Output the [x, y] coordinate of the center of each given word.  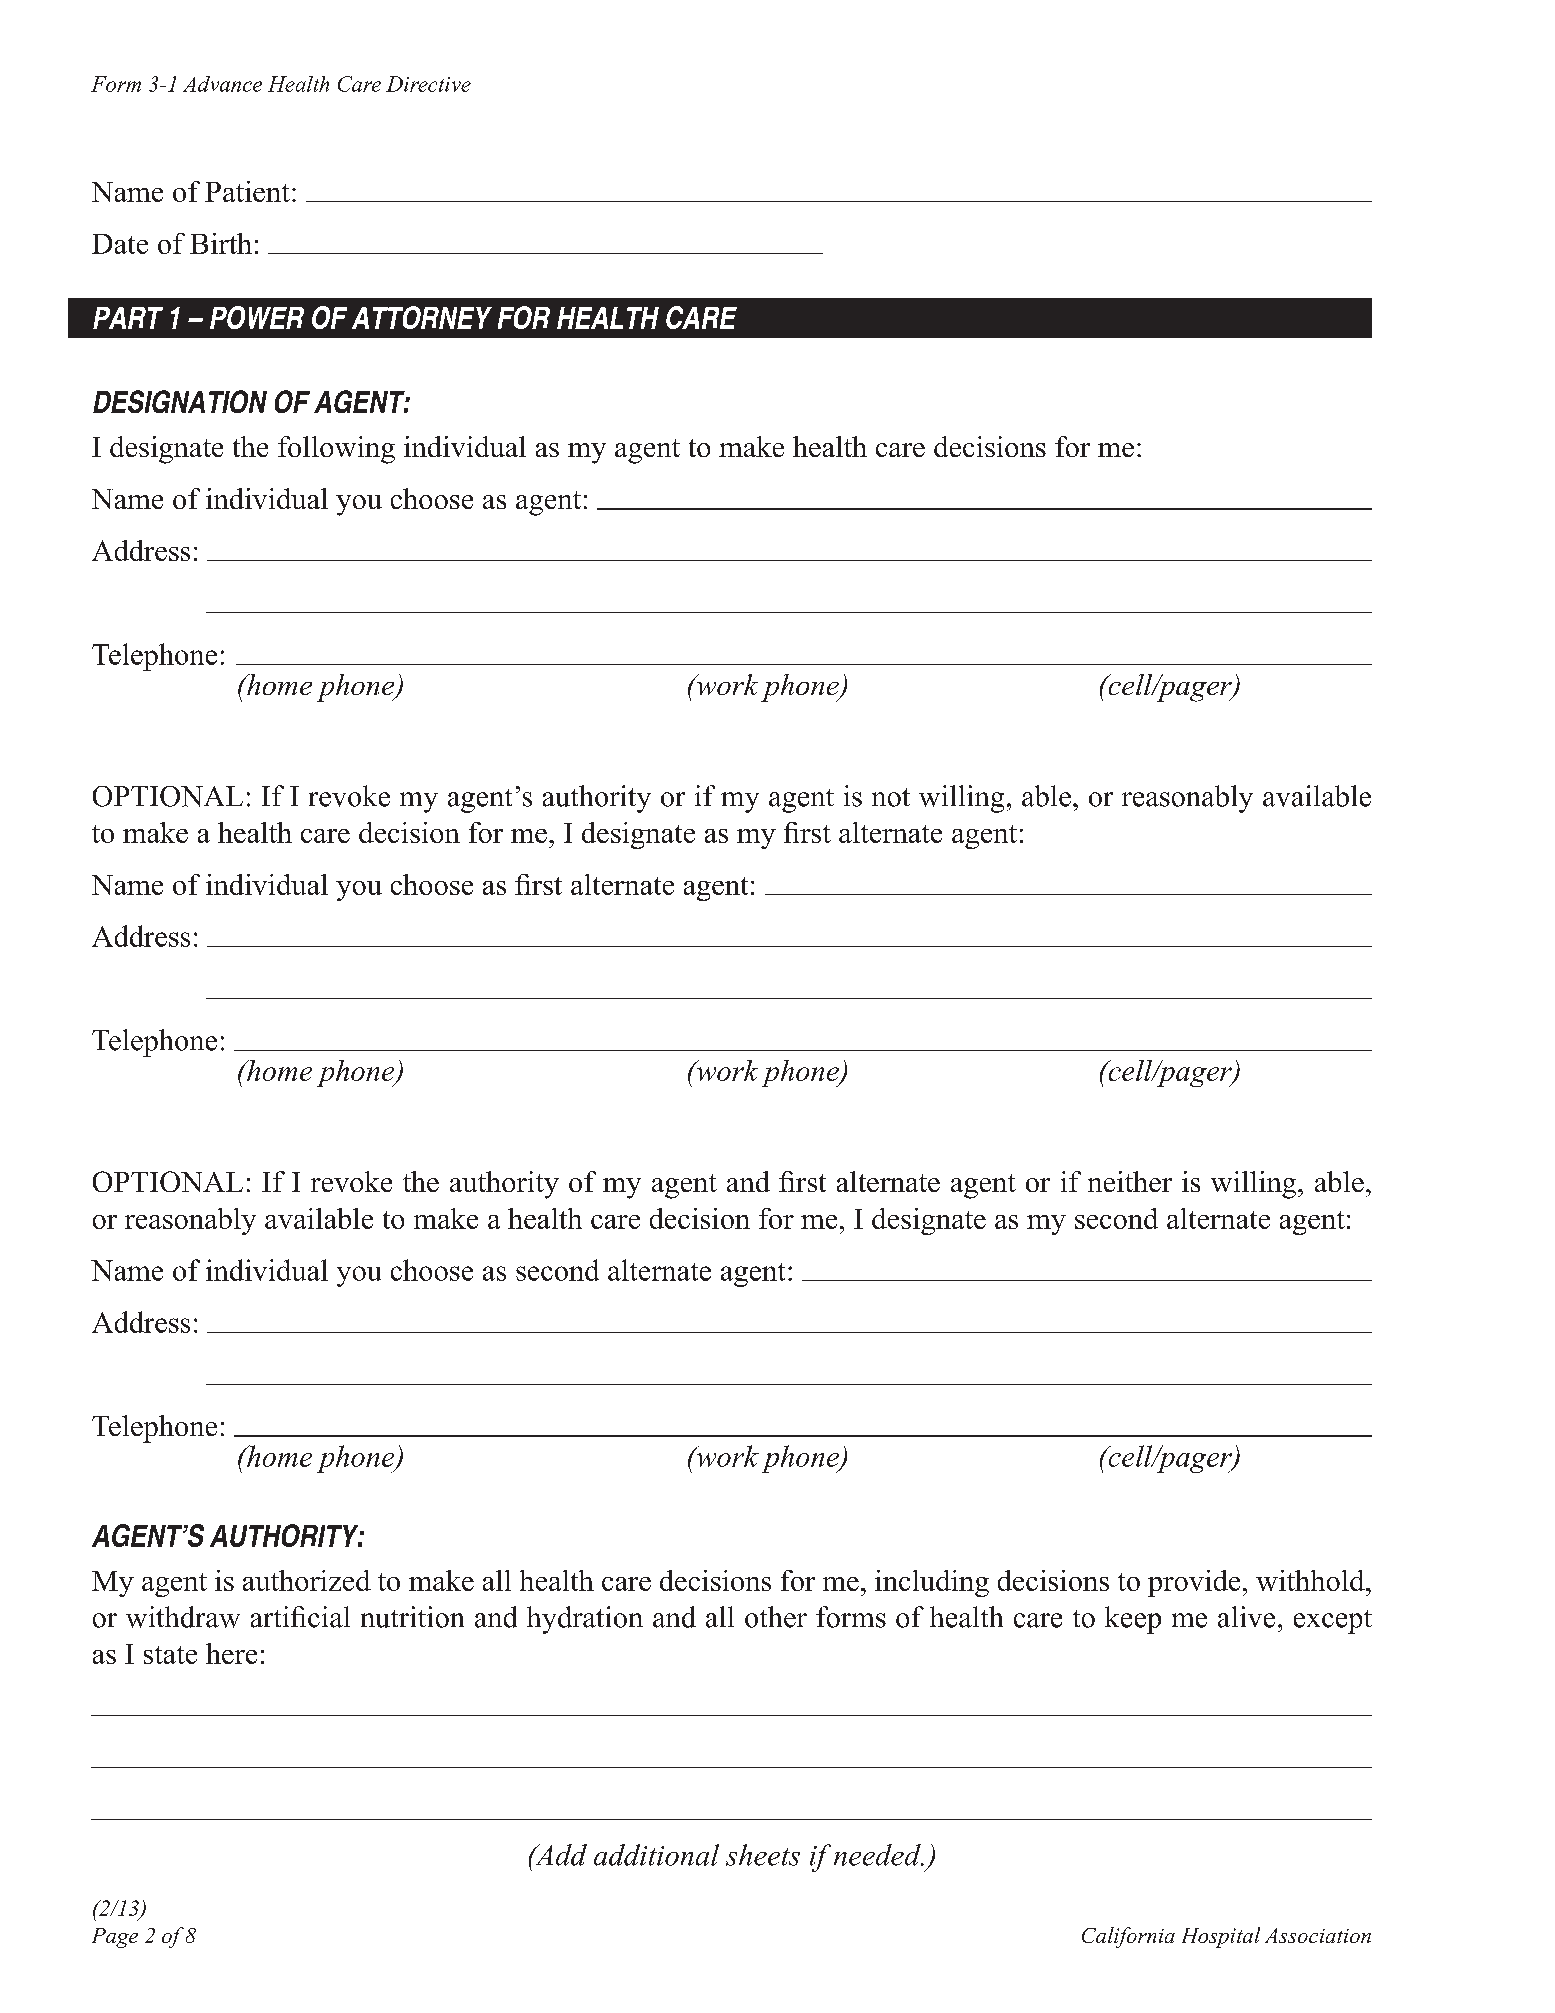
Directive [428, 84]
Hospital [1221, 1937]
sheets [763, 1855]
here [231, 1653]
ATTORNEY [422, 317]
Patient [247, 191]
